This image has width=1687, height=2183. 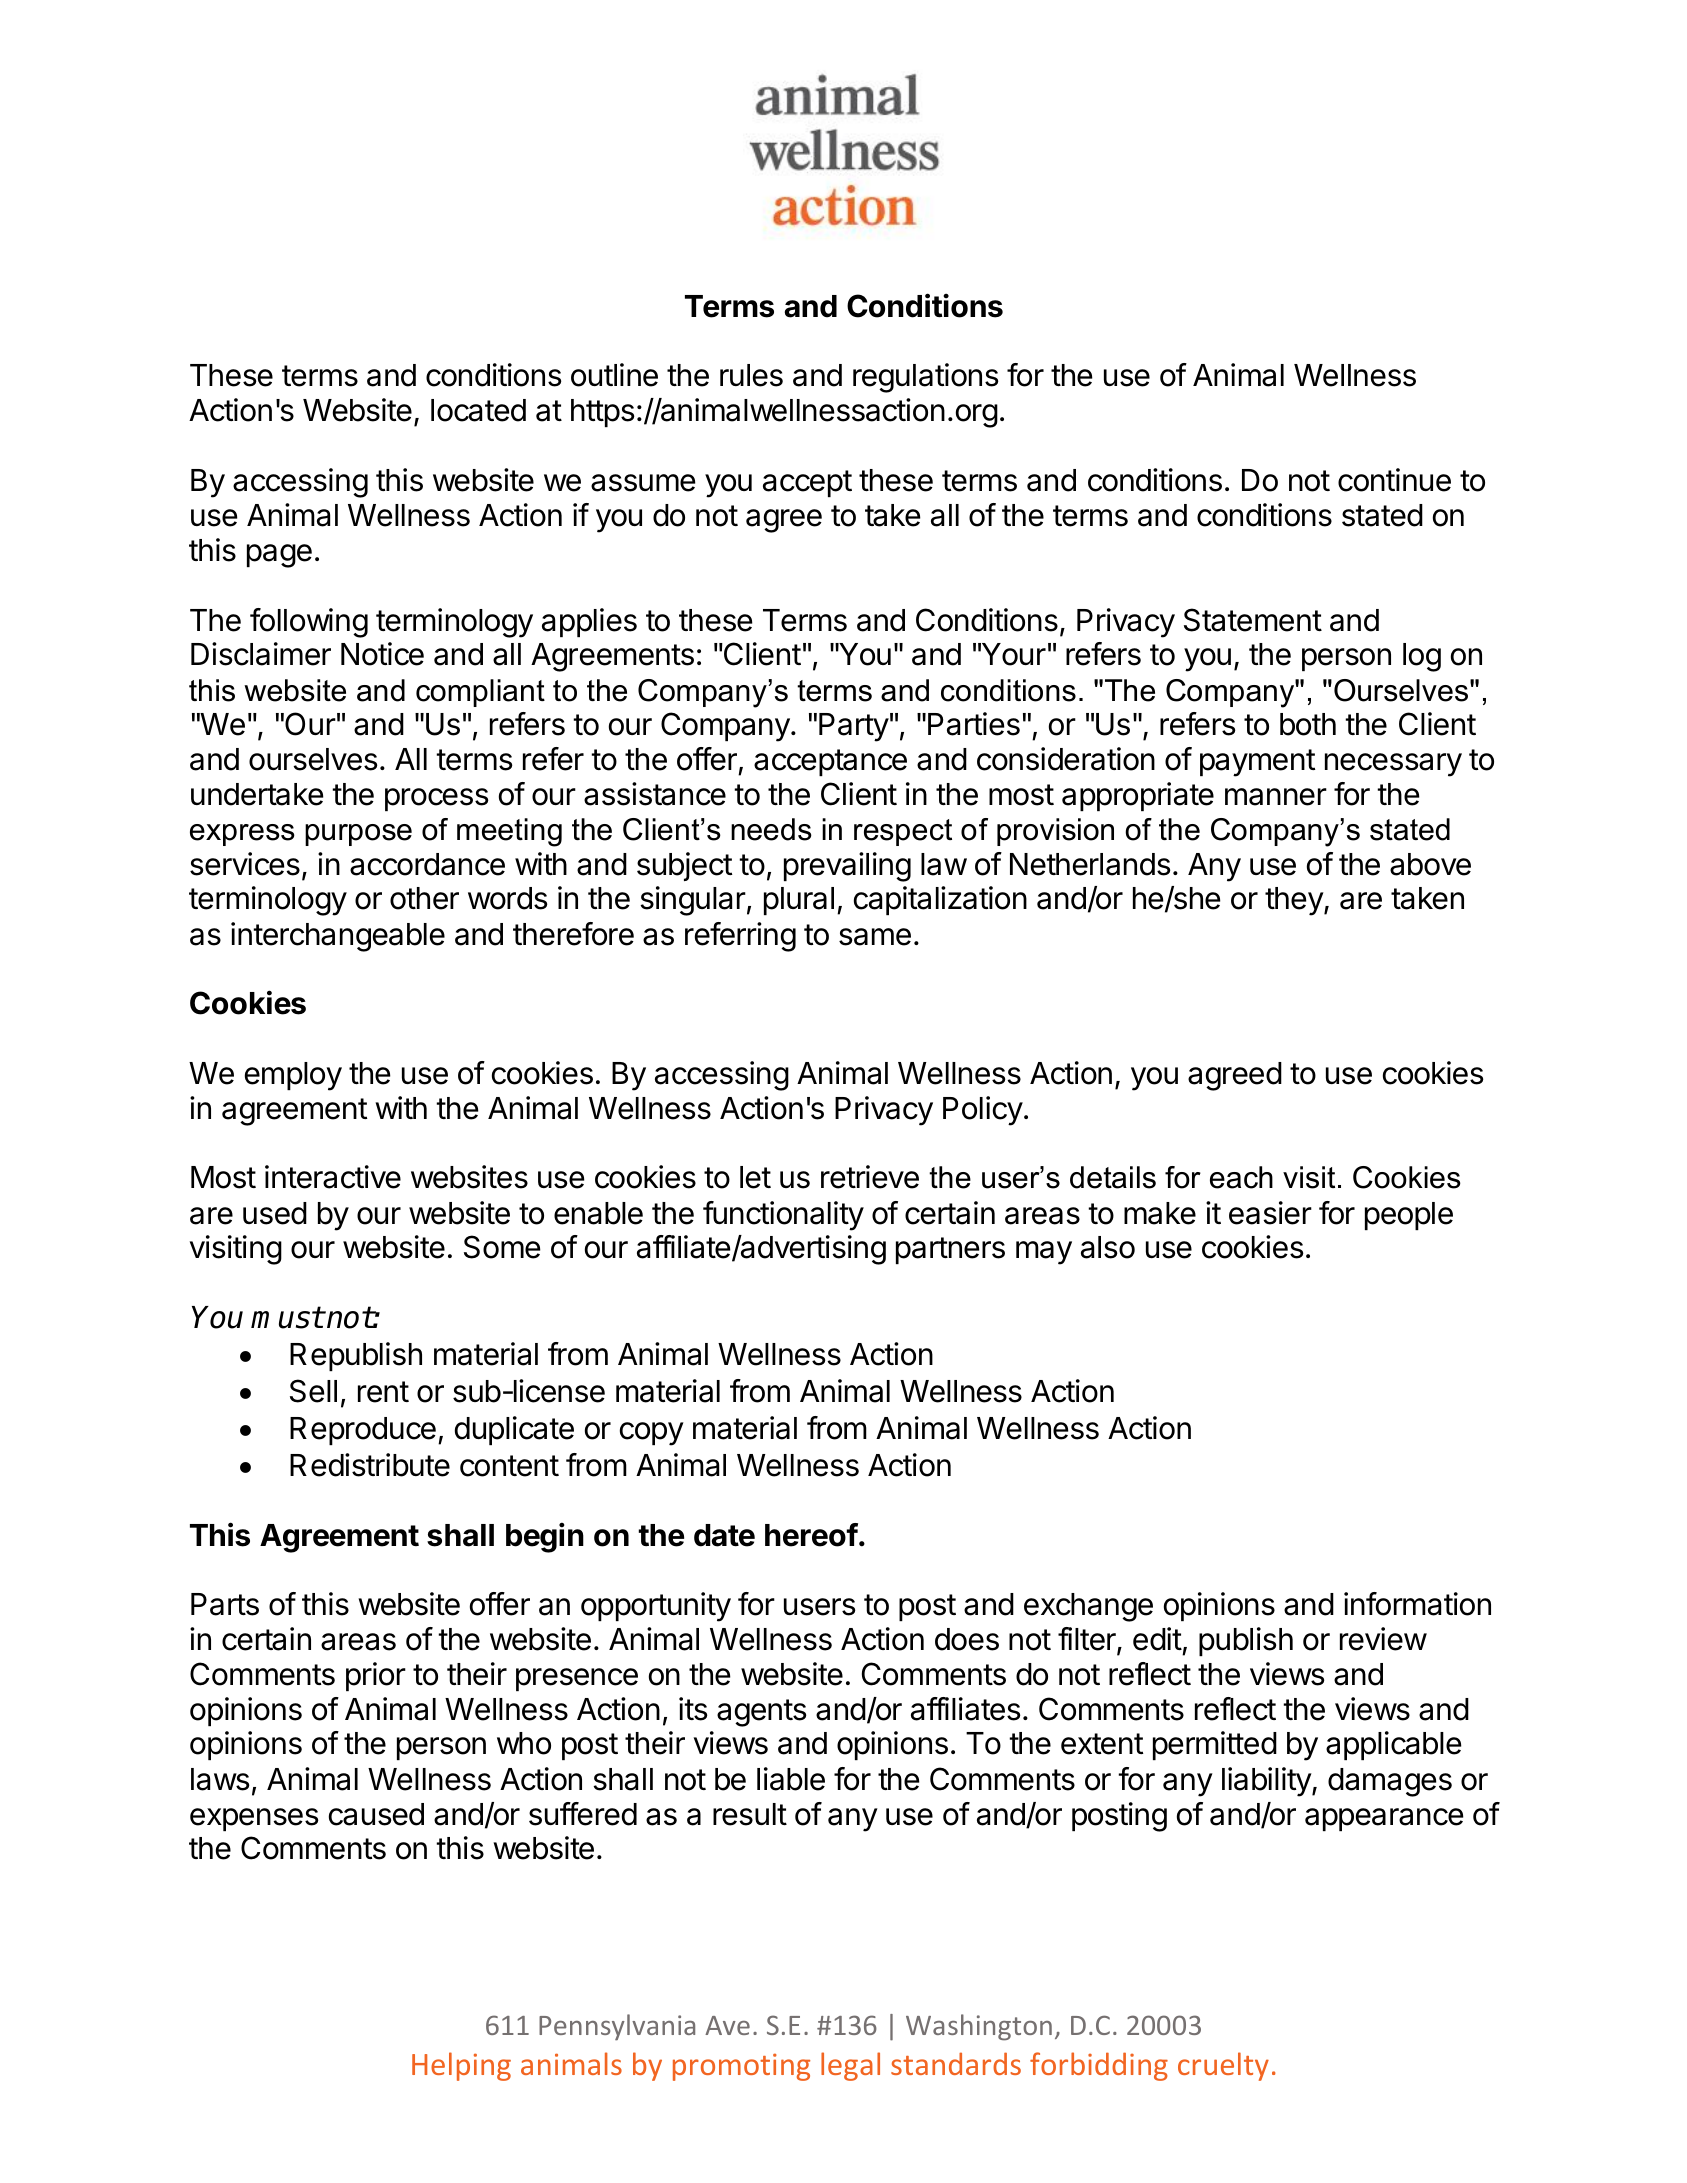 What do you see at coordinates (751, 375) in the image?
I see `rules` at bounding box center [751, 375].
